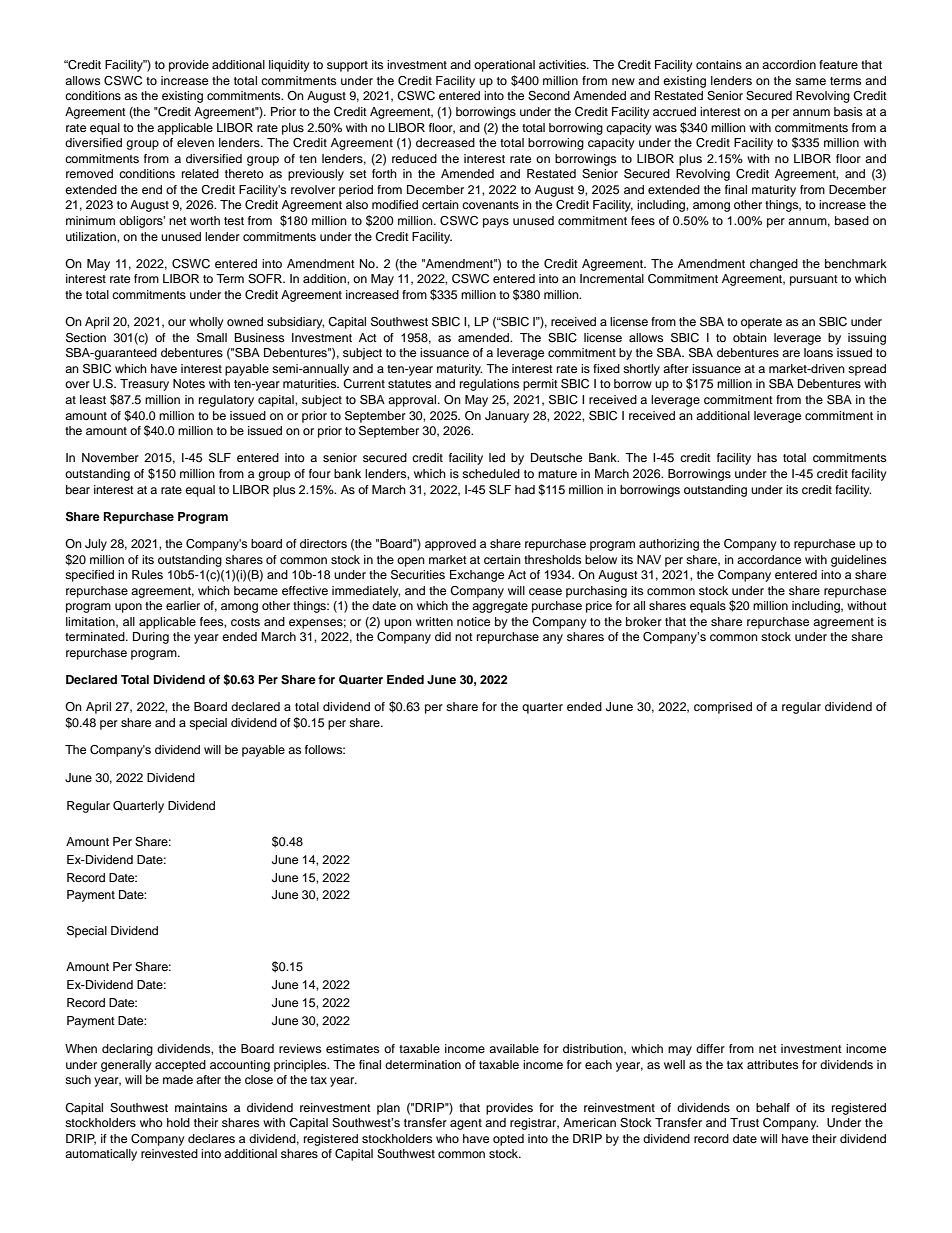 Image resolution: width=952 pixels, height=1233 pixels. What do you see at coordinates (201, 1107) in the screenshot?
I see `maintains` at bounding box center [201, 1107].
